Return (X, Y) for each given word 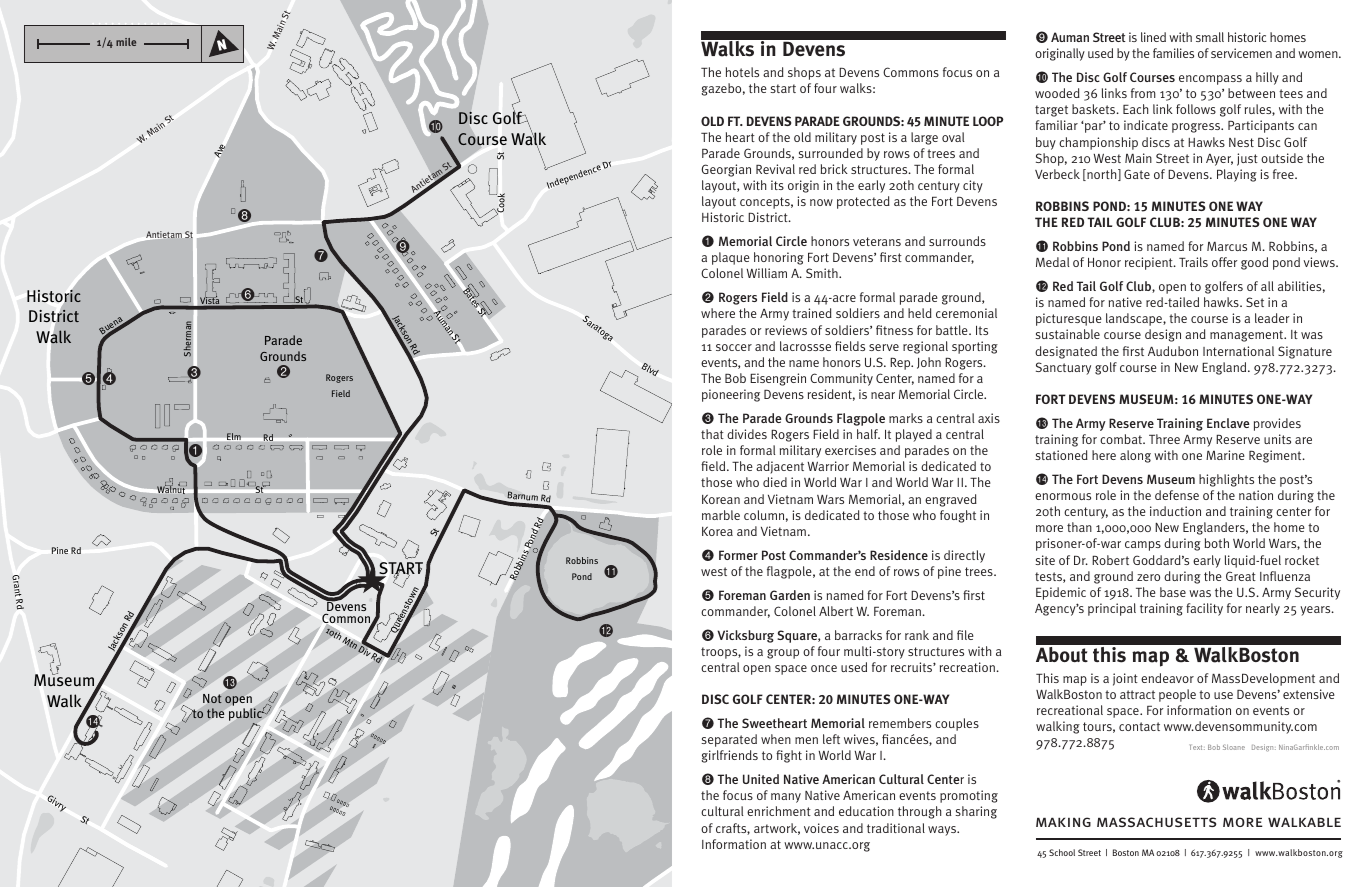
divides (747, 434)
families (1173, 53)
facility (1204, 609)
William (766, 273)
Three (1164, 439)
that (712, 434)
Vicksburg (745, 636)
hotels (742, 72)
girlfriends (729, 756)
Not (212, 699)
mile (126, 42)
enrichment (779, 811)
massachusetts (1156, 822)
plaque (731, 258)
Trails (1193, 262)
